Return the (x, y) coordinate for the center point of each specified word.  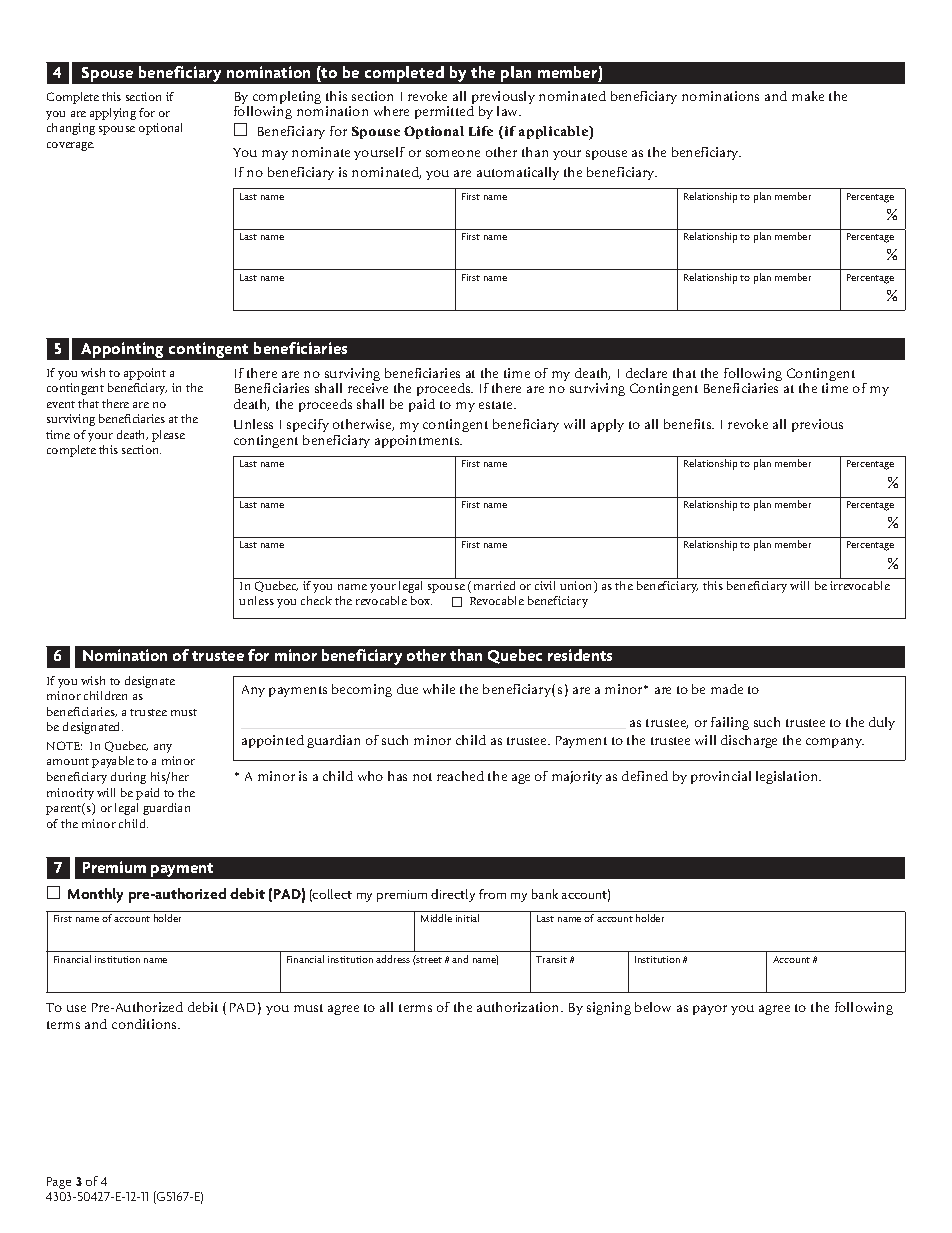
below (653, 1007)
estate (497, 405)
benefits (689, 424)
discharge (749, 741)
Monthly (95, 895)
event (61, 404)
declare (646, 373)
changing (71, 129)
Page (59, 1183)
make (808, 96)
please (168, 436)
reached (460, 776)
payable (113, 762)
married (494, 585)
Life (481, 131)
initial (467, 918)
